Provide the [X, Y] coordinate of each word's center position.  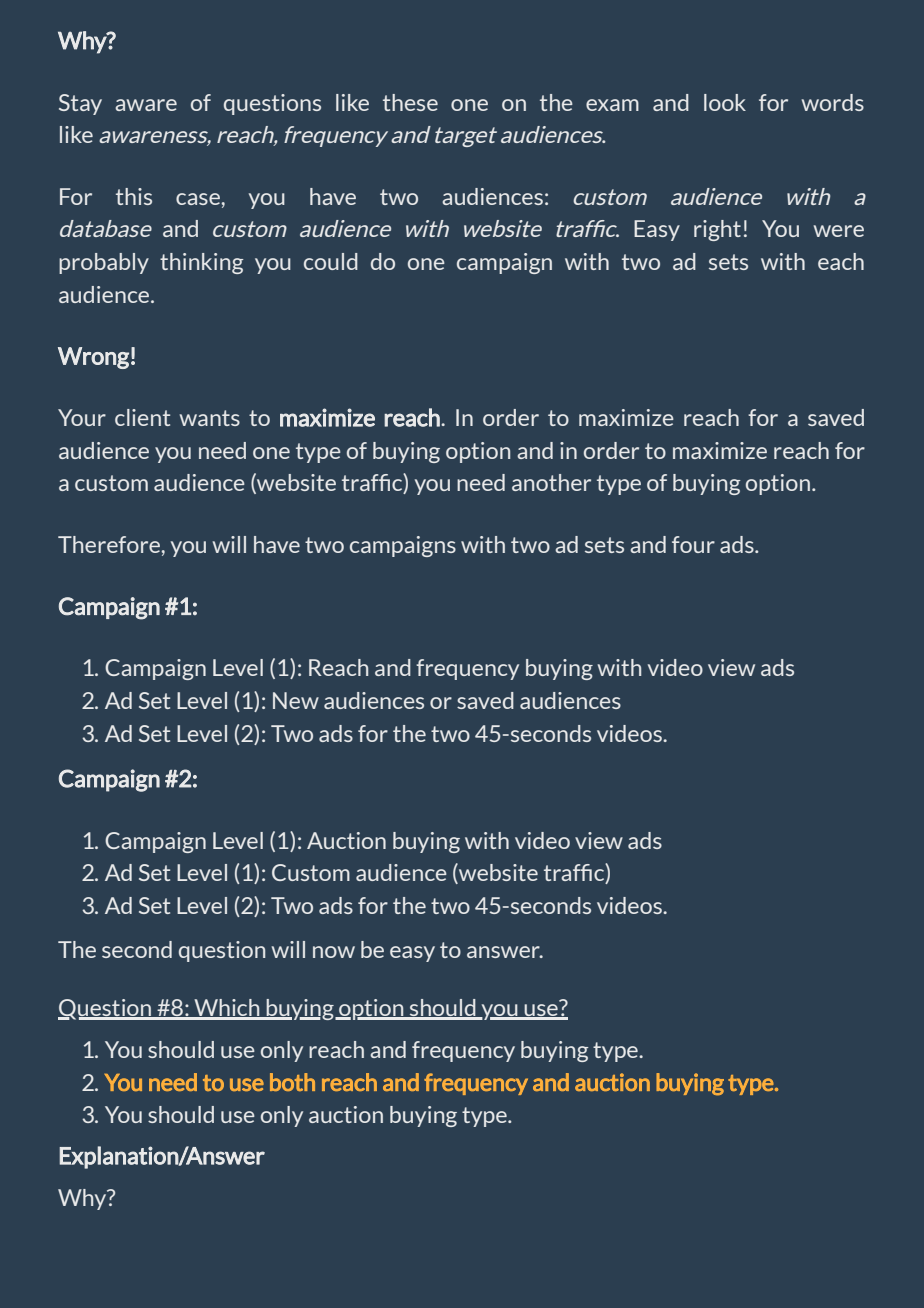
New [296, 700]
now [334, 952]
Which [227, 1009]
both [292, 1082]
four [693, 544]
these [410, 102]
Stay [80, 104]
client [142, 417]
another [551, 482]
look [725, 102]
